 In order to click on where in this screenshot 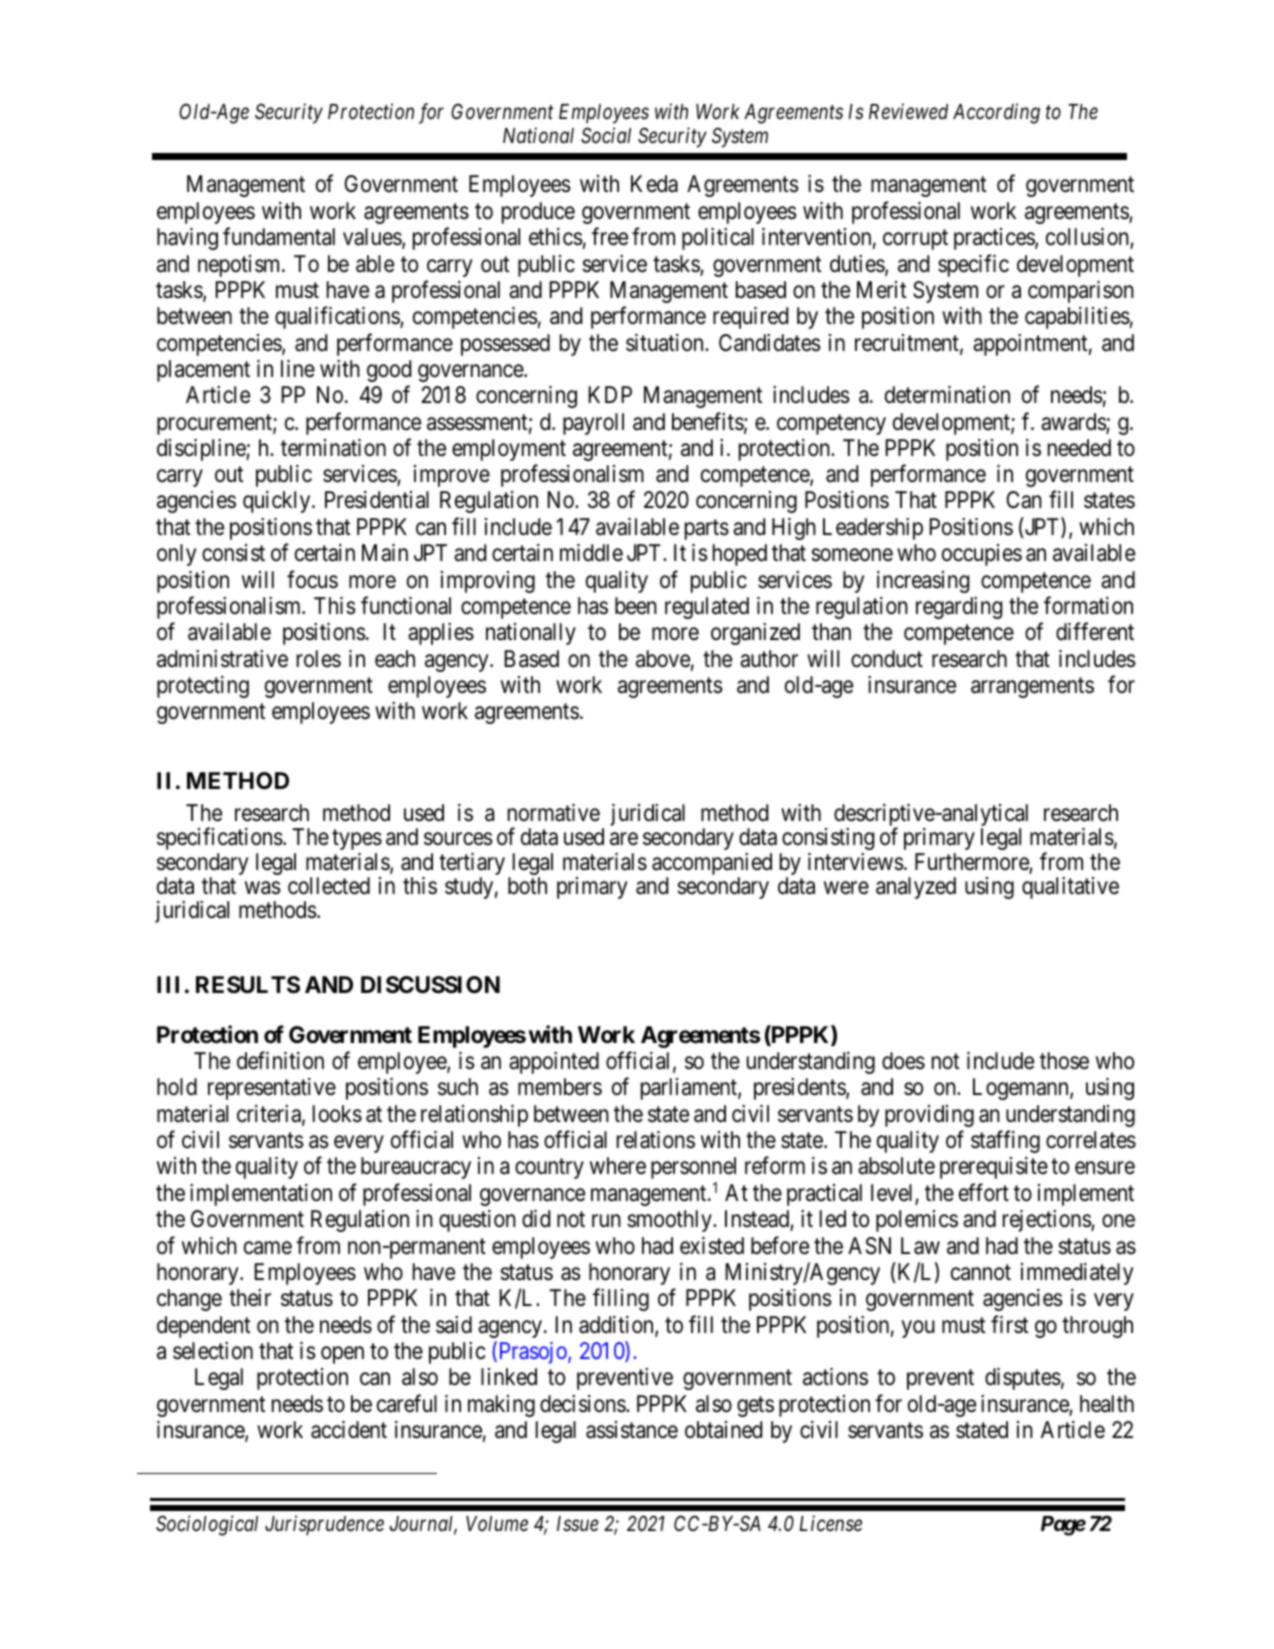, I will do `click(618, 1166)`.
